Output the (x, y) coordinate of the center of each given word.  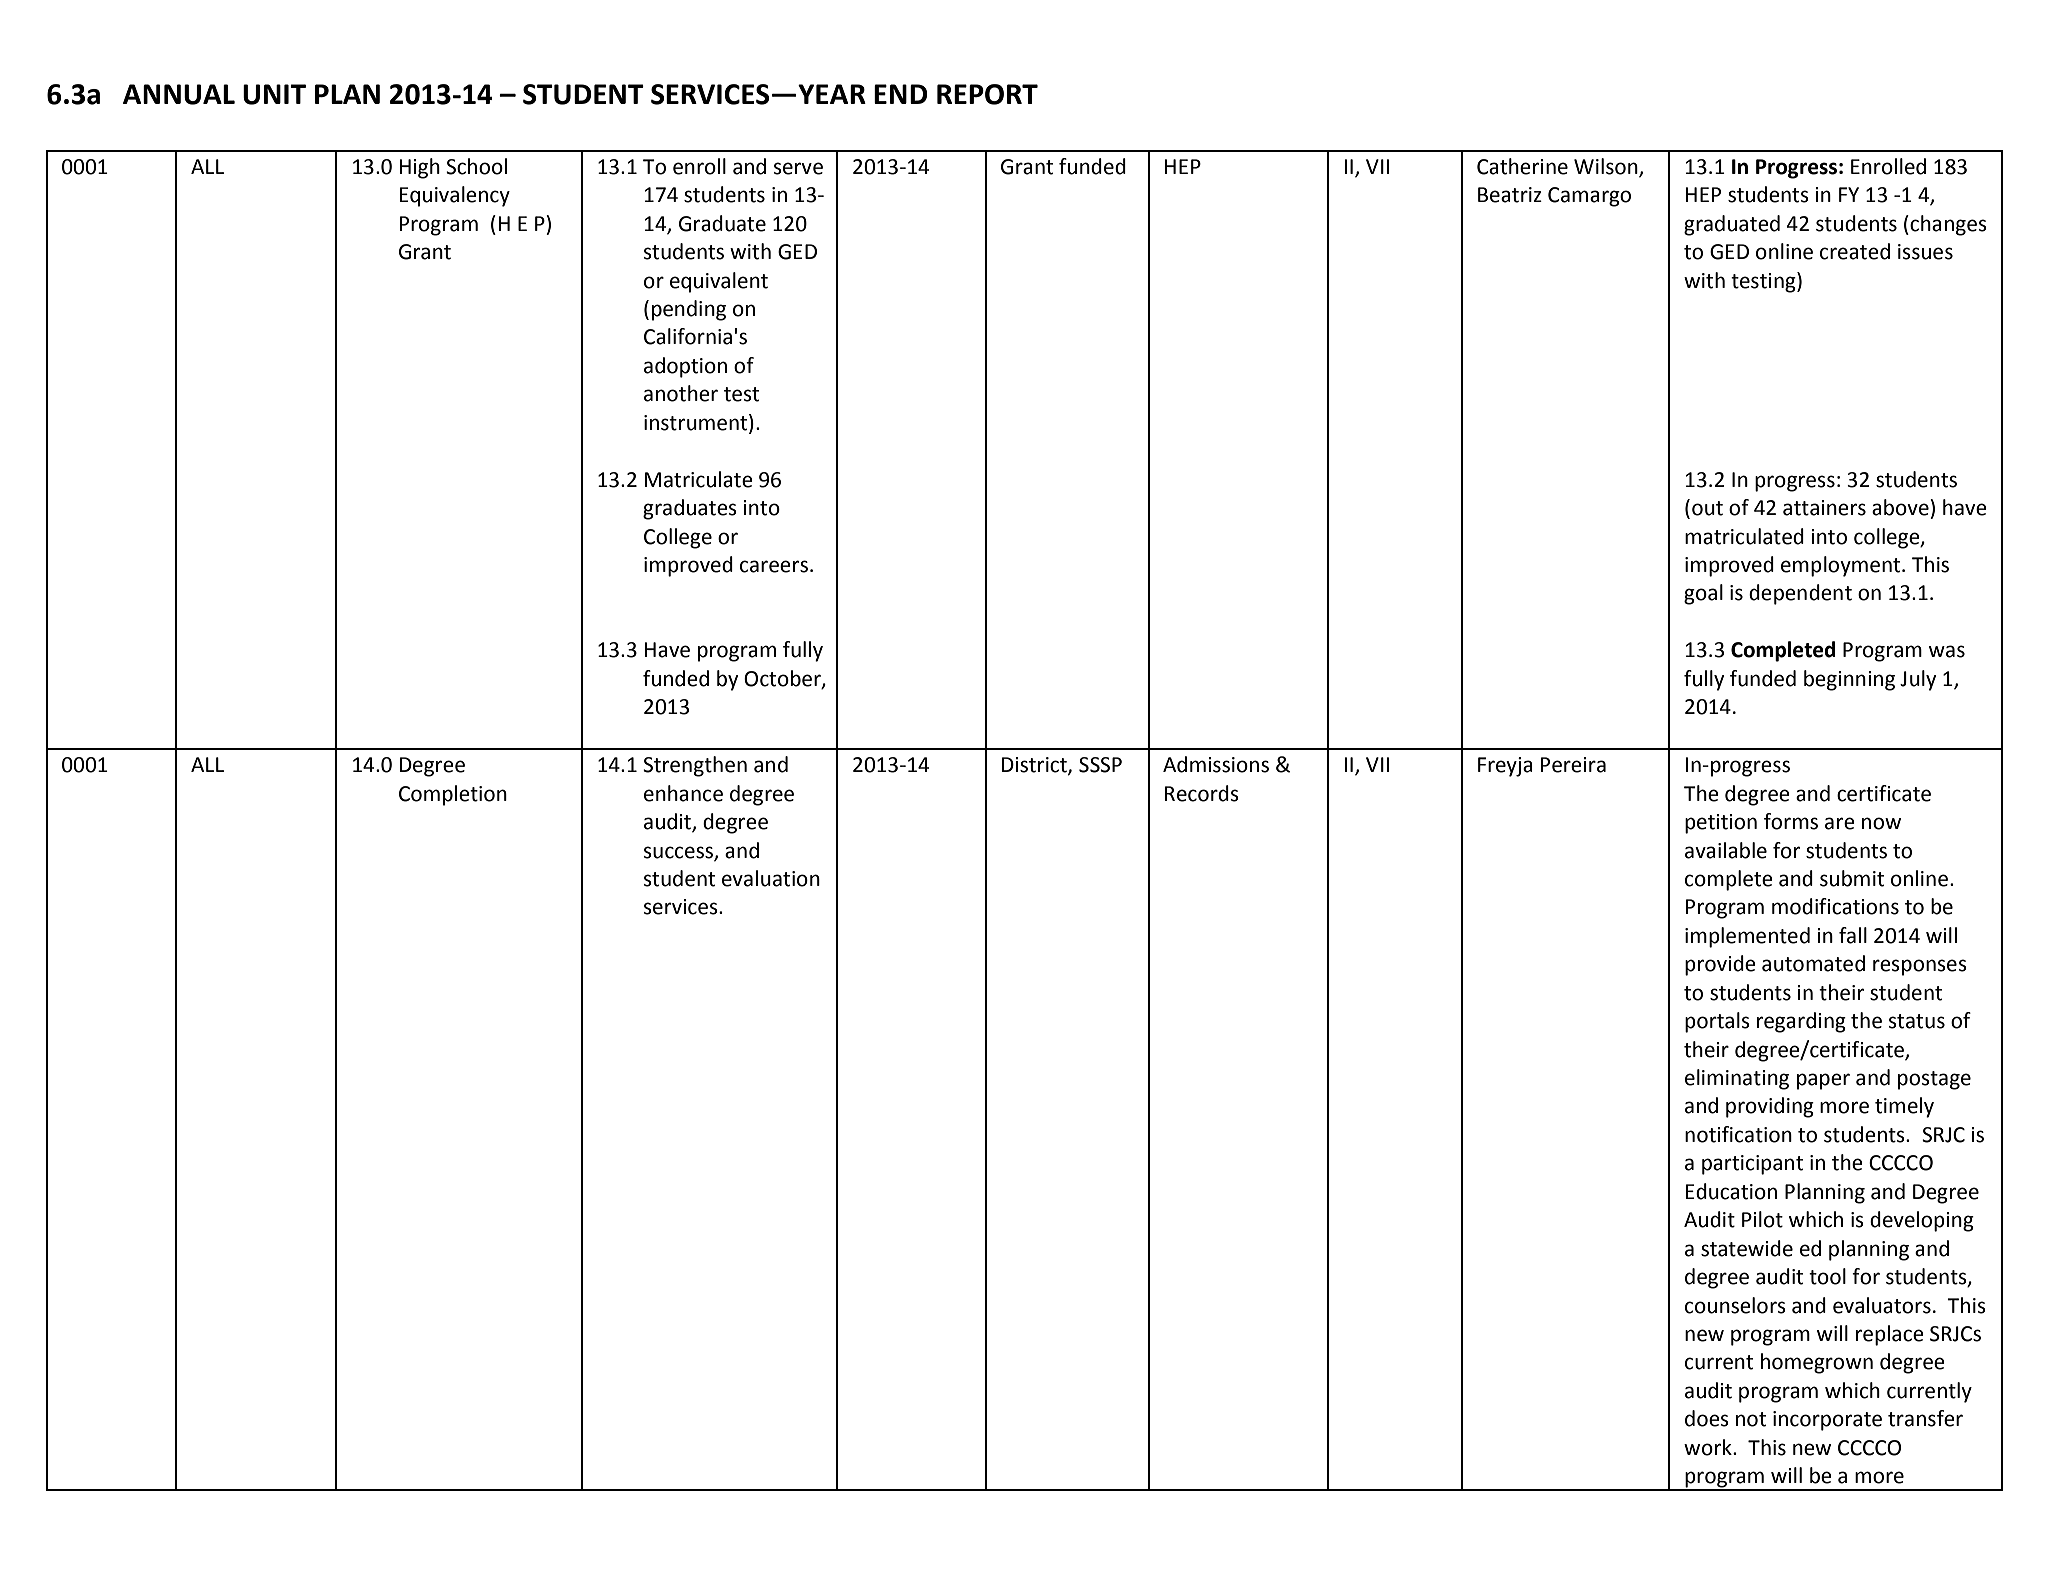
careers (774, 566)
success (679, 853)
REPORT (987, 94)
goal (1703, 594)
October (783, 679)
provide (1720, 965)
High (420, 168)
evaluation (771, 878)
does (1707, 1418)
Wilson (1607, 167)
